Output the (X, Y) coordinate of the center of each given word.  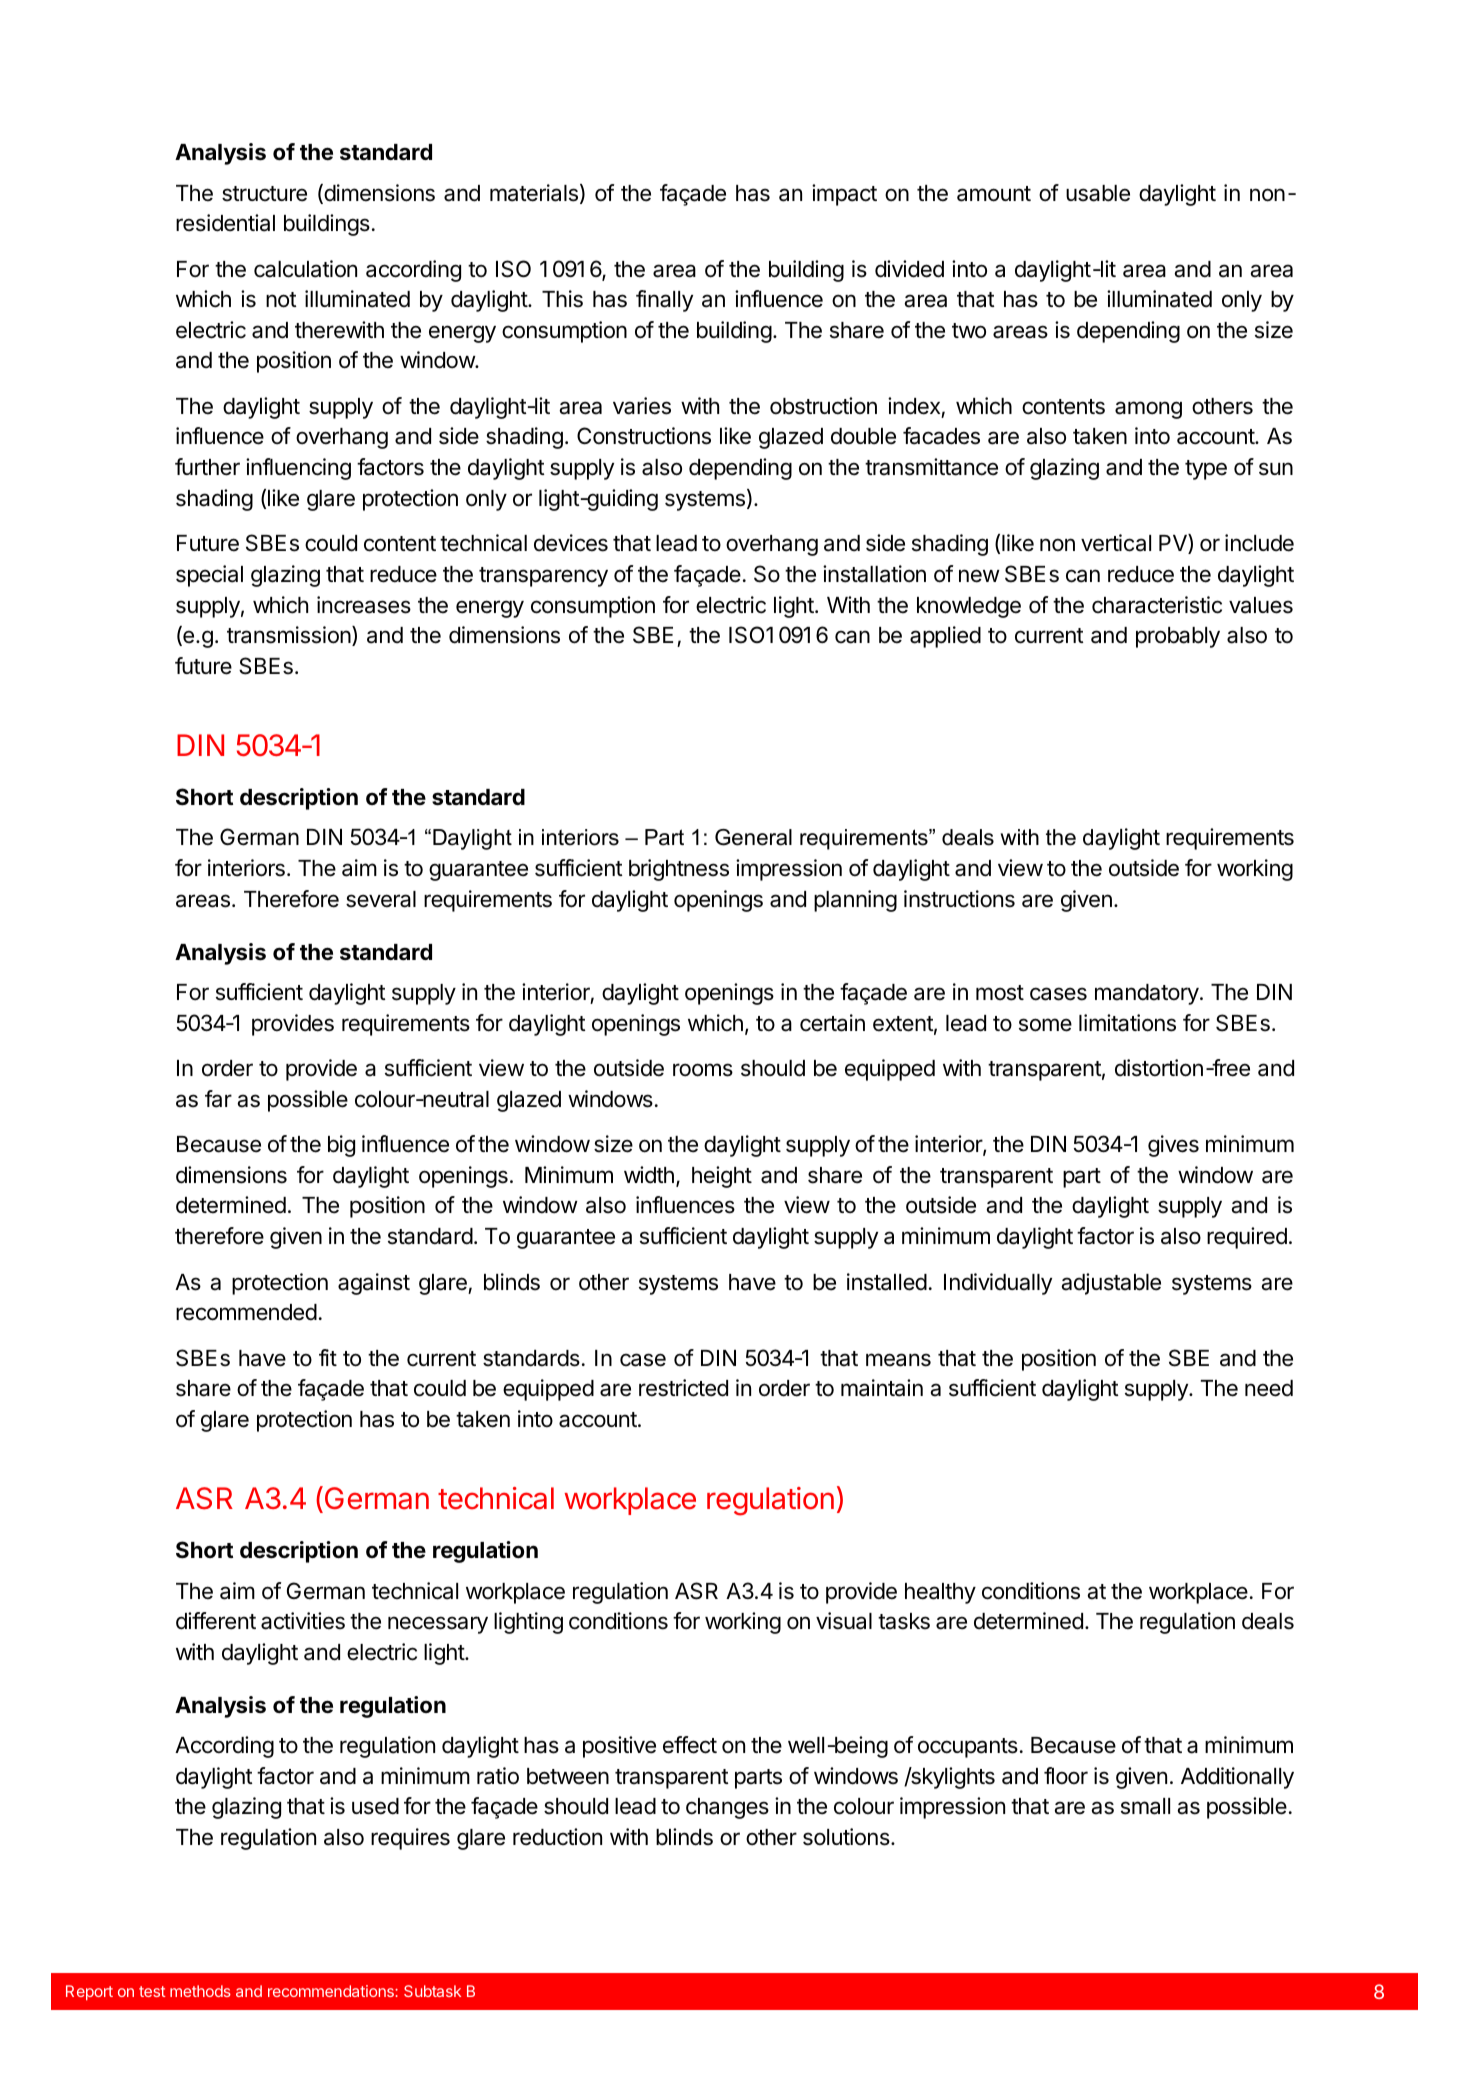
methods (200, 1991)
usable (1098, 193)
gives (1173, 1146)
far (218, 1099)
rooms (703, 1070)
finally (664, 301)
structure (264, 194)
